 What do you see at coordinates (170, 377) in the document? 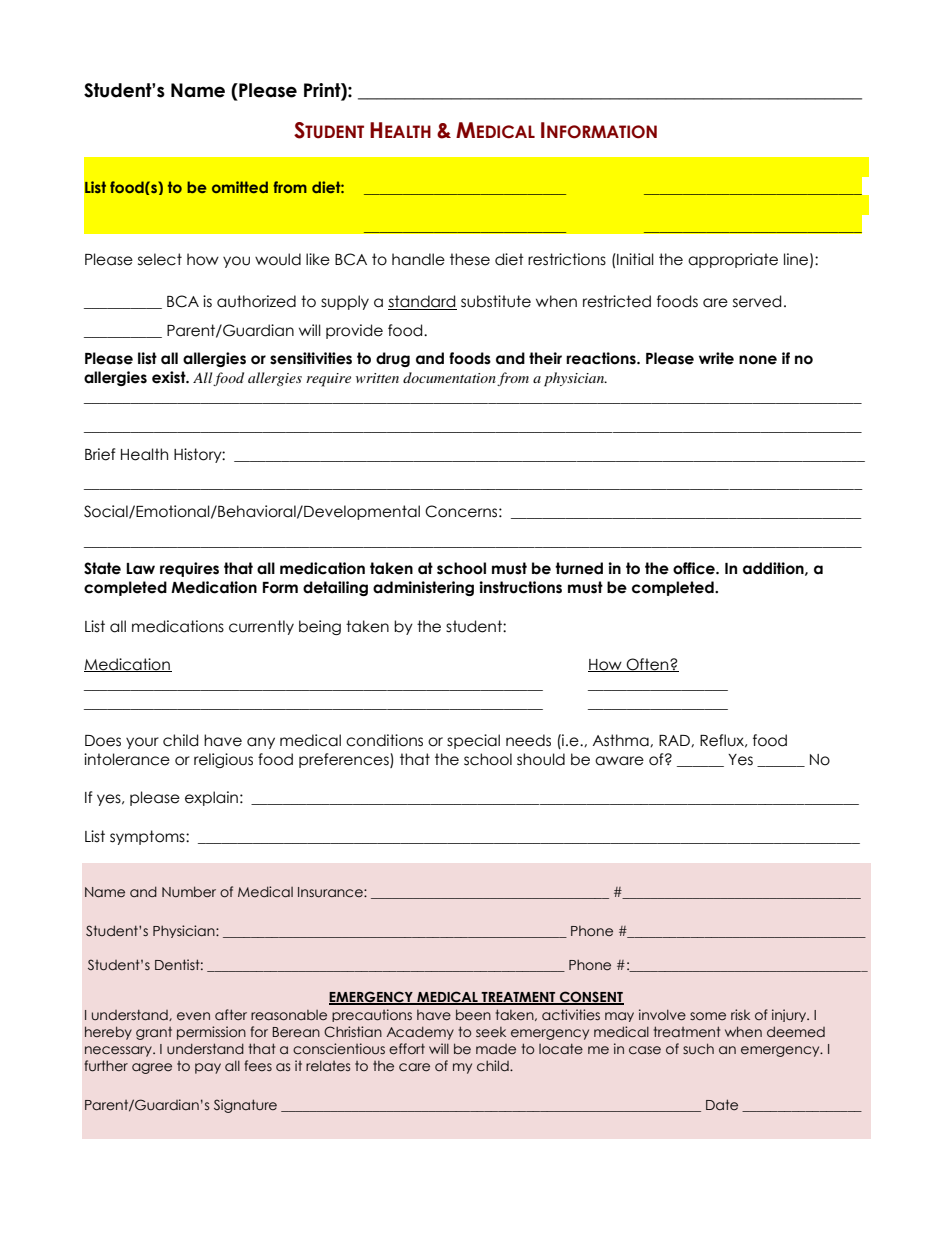
I see `exist` at bounding box center [170, 377].
